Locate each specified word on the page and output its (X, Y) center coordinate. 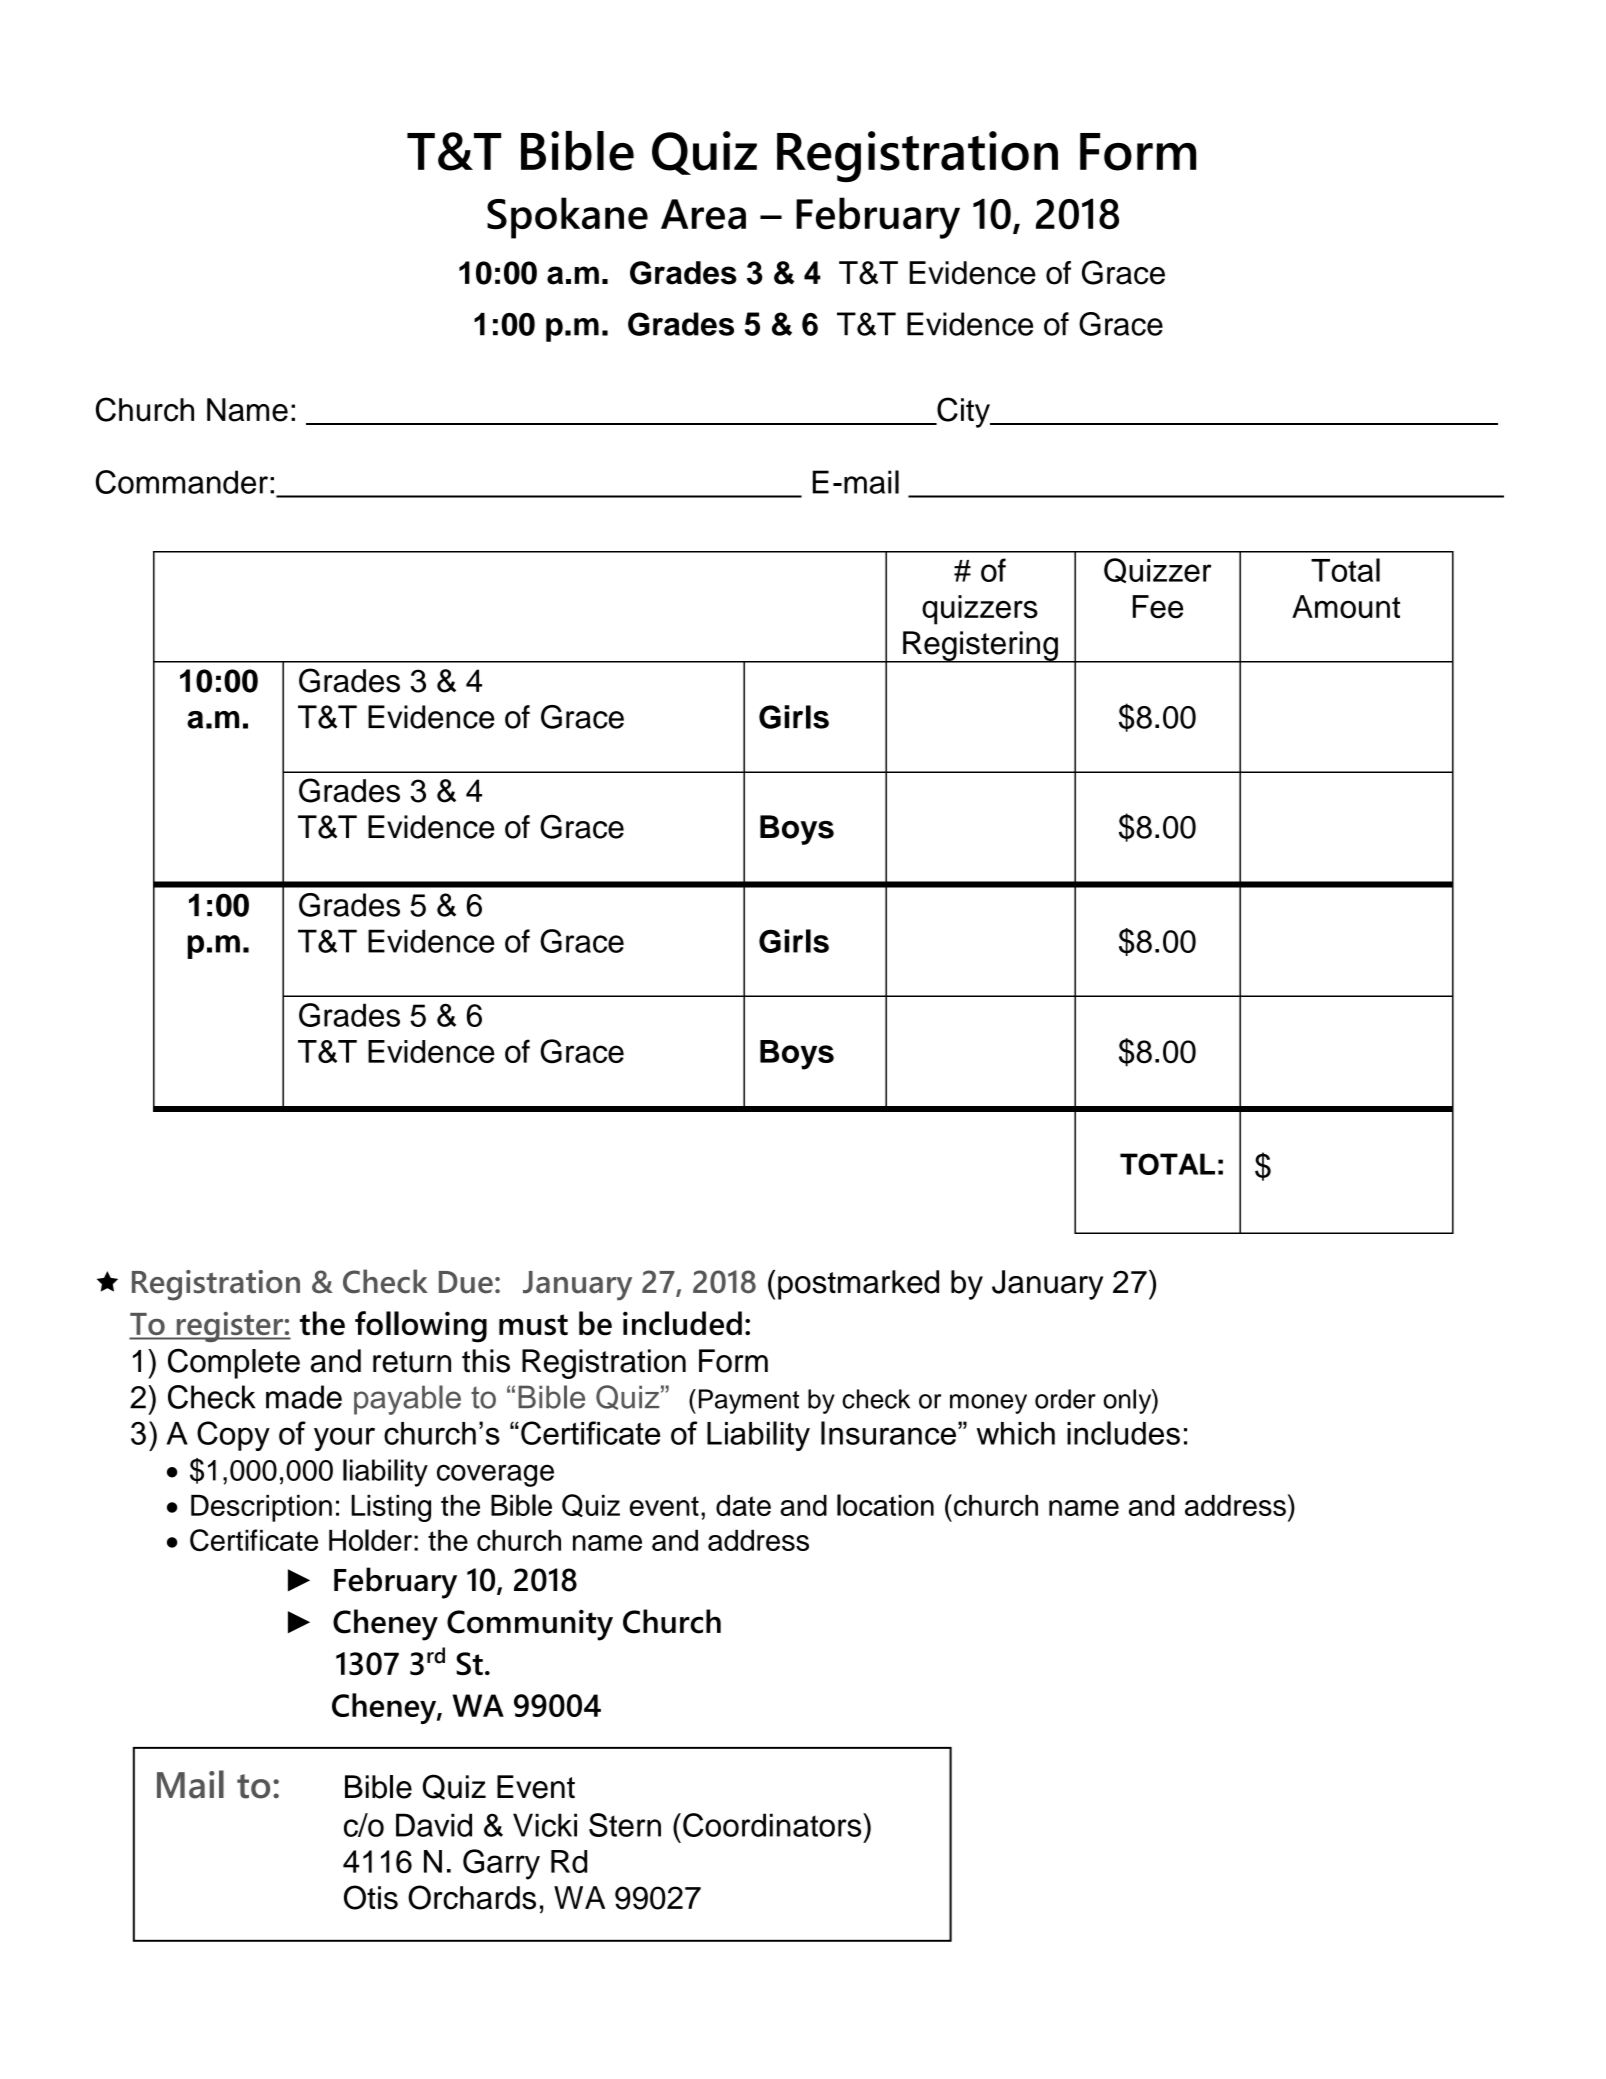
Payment (749, 1401)
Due (466, 1282)
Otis (371, 1897)
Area (703, 214)
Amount (1346, 607)
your (344, 1439)
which (1016, 1433)
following (421, 1327)
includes (1123, 1433)
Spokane (567, 218)
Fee (1158, 607)
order (1065, 1399)
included (682, 1323)
